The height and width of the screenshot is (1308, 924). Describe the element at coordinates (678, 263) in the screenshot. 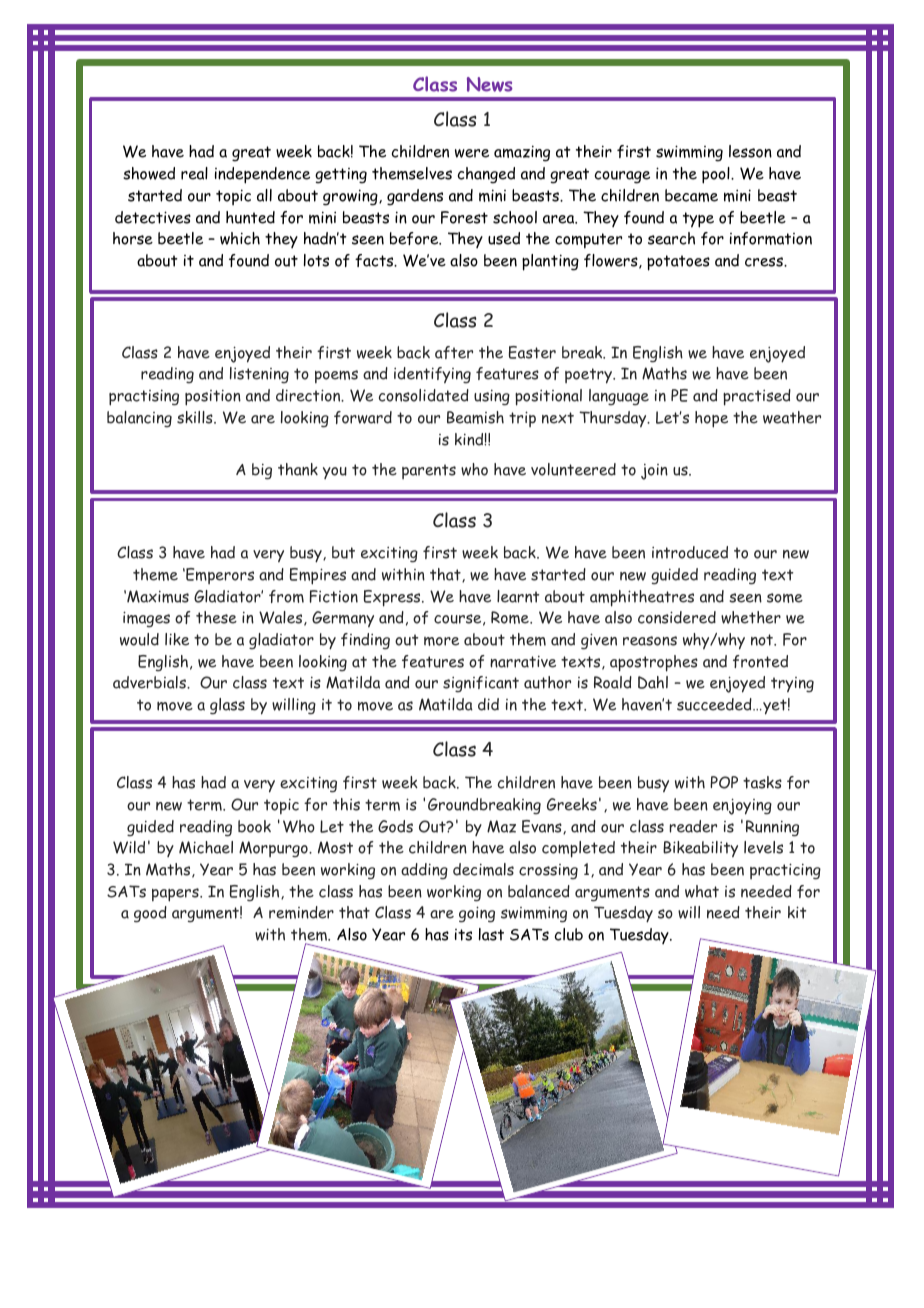

I see `potatoes` at that location.
